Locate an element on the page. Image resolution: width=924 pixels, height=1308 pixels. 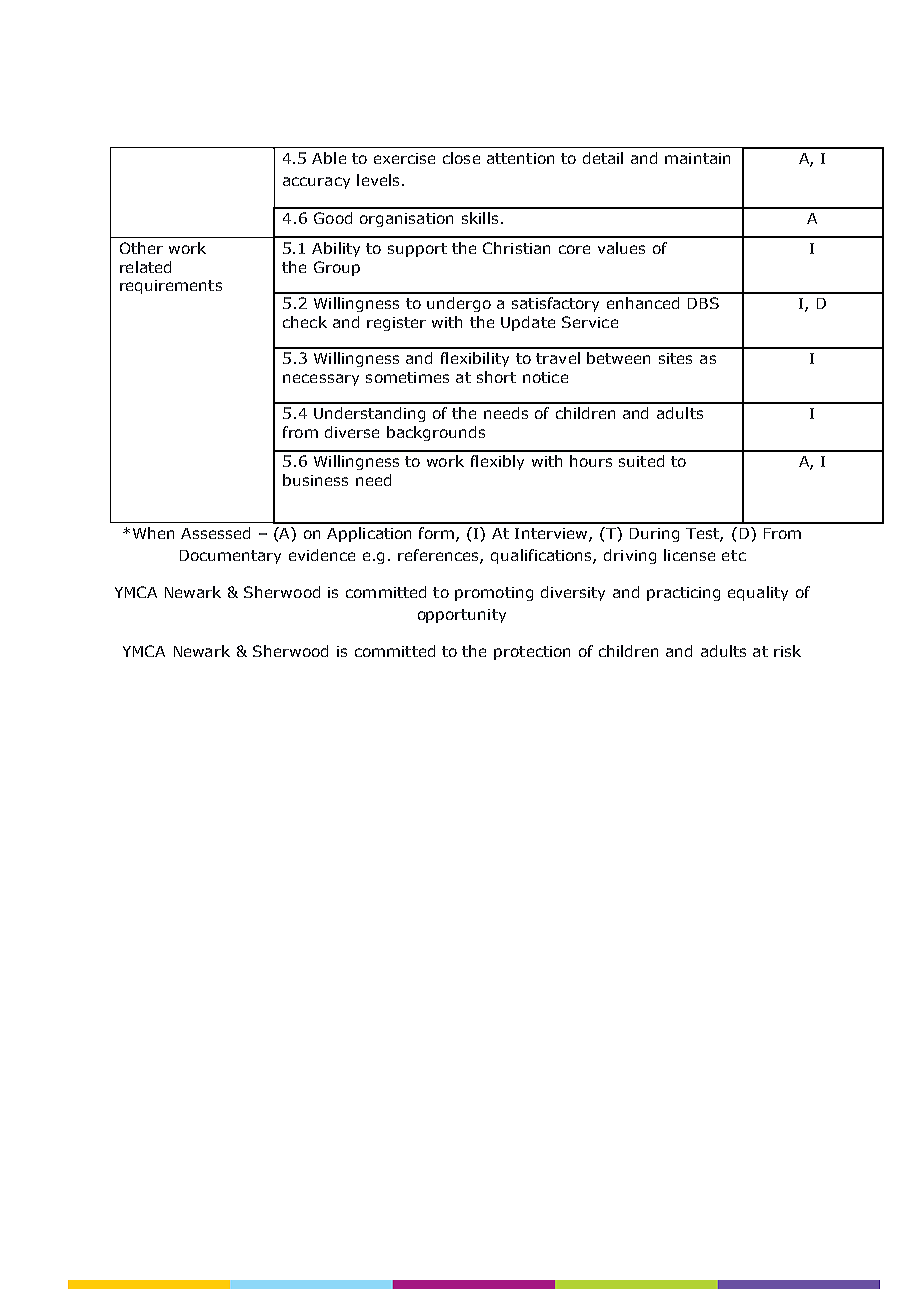
accuracy is located at coordinates (316, 183).
